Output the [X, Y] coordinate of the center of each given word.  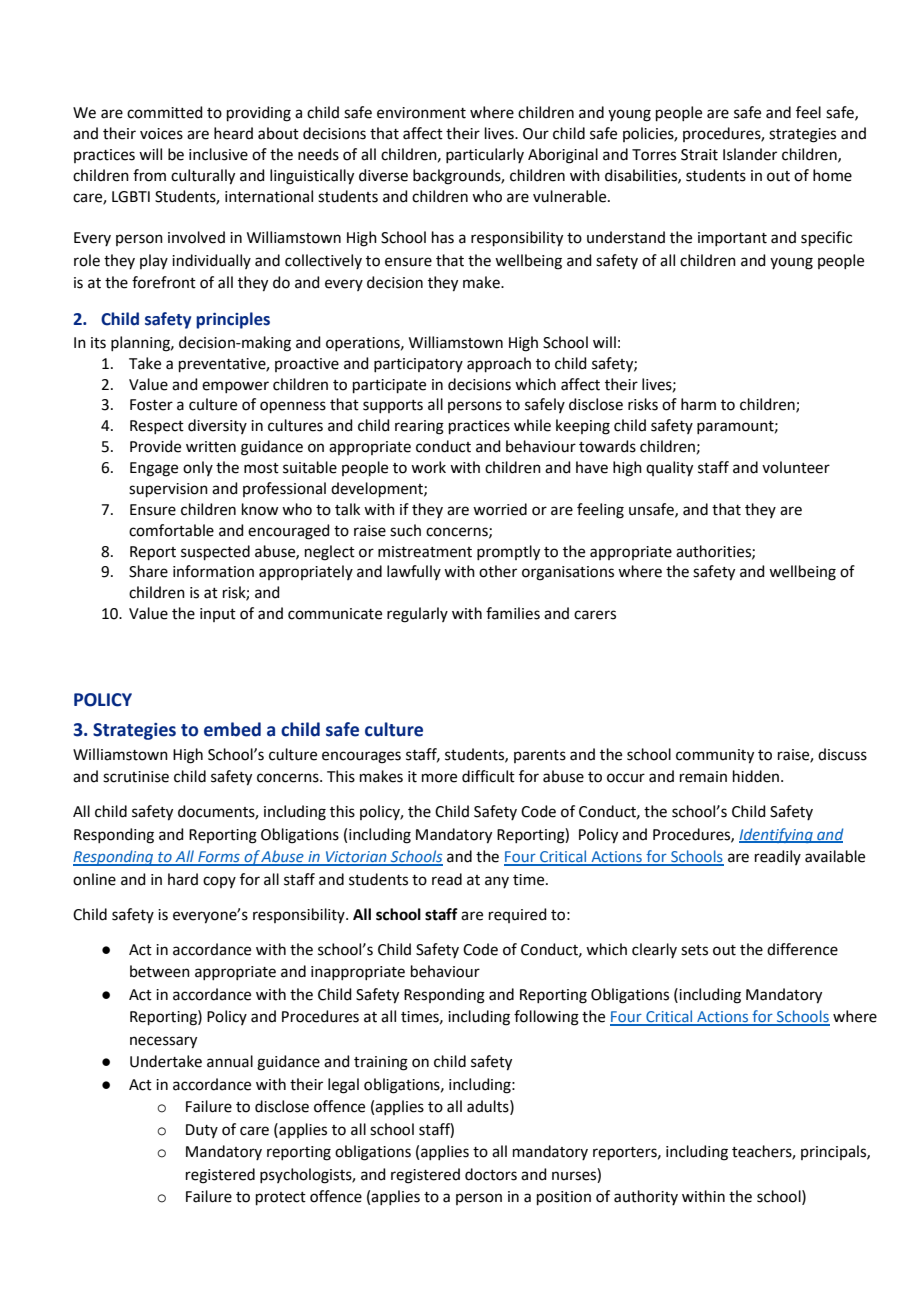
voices [161, 134]
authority [646, 1197]
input [218, 615]
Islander [750, 154]
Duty [202, 1131]
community [715, 756]
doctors [491, 1174]
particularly [485, 155]
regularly [417, 615]
